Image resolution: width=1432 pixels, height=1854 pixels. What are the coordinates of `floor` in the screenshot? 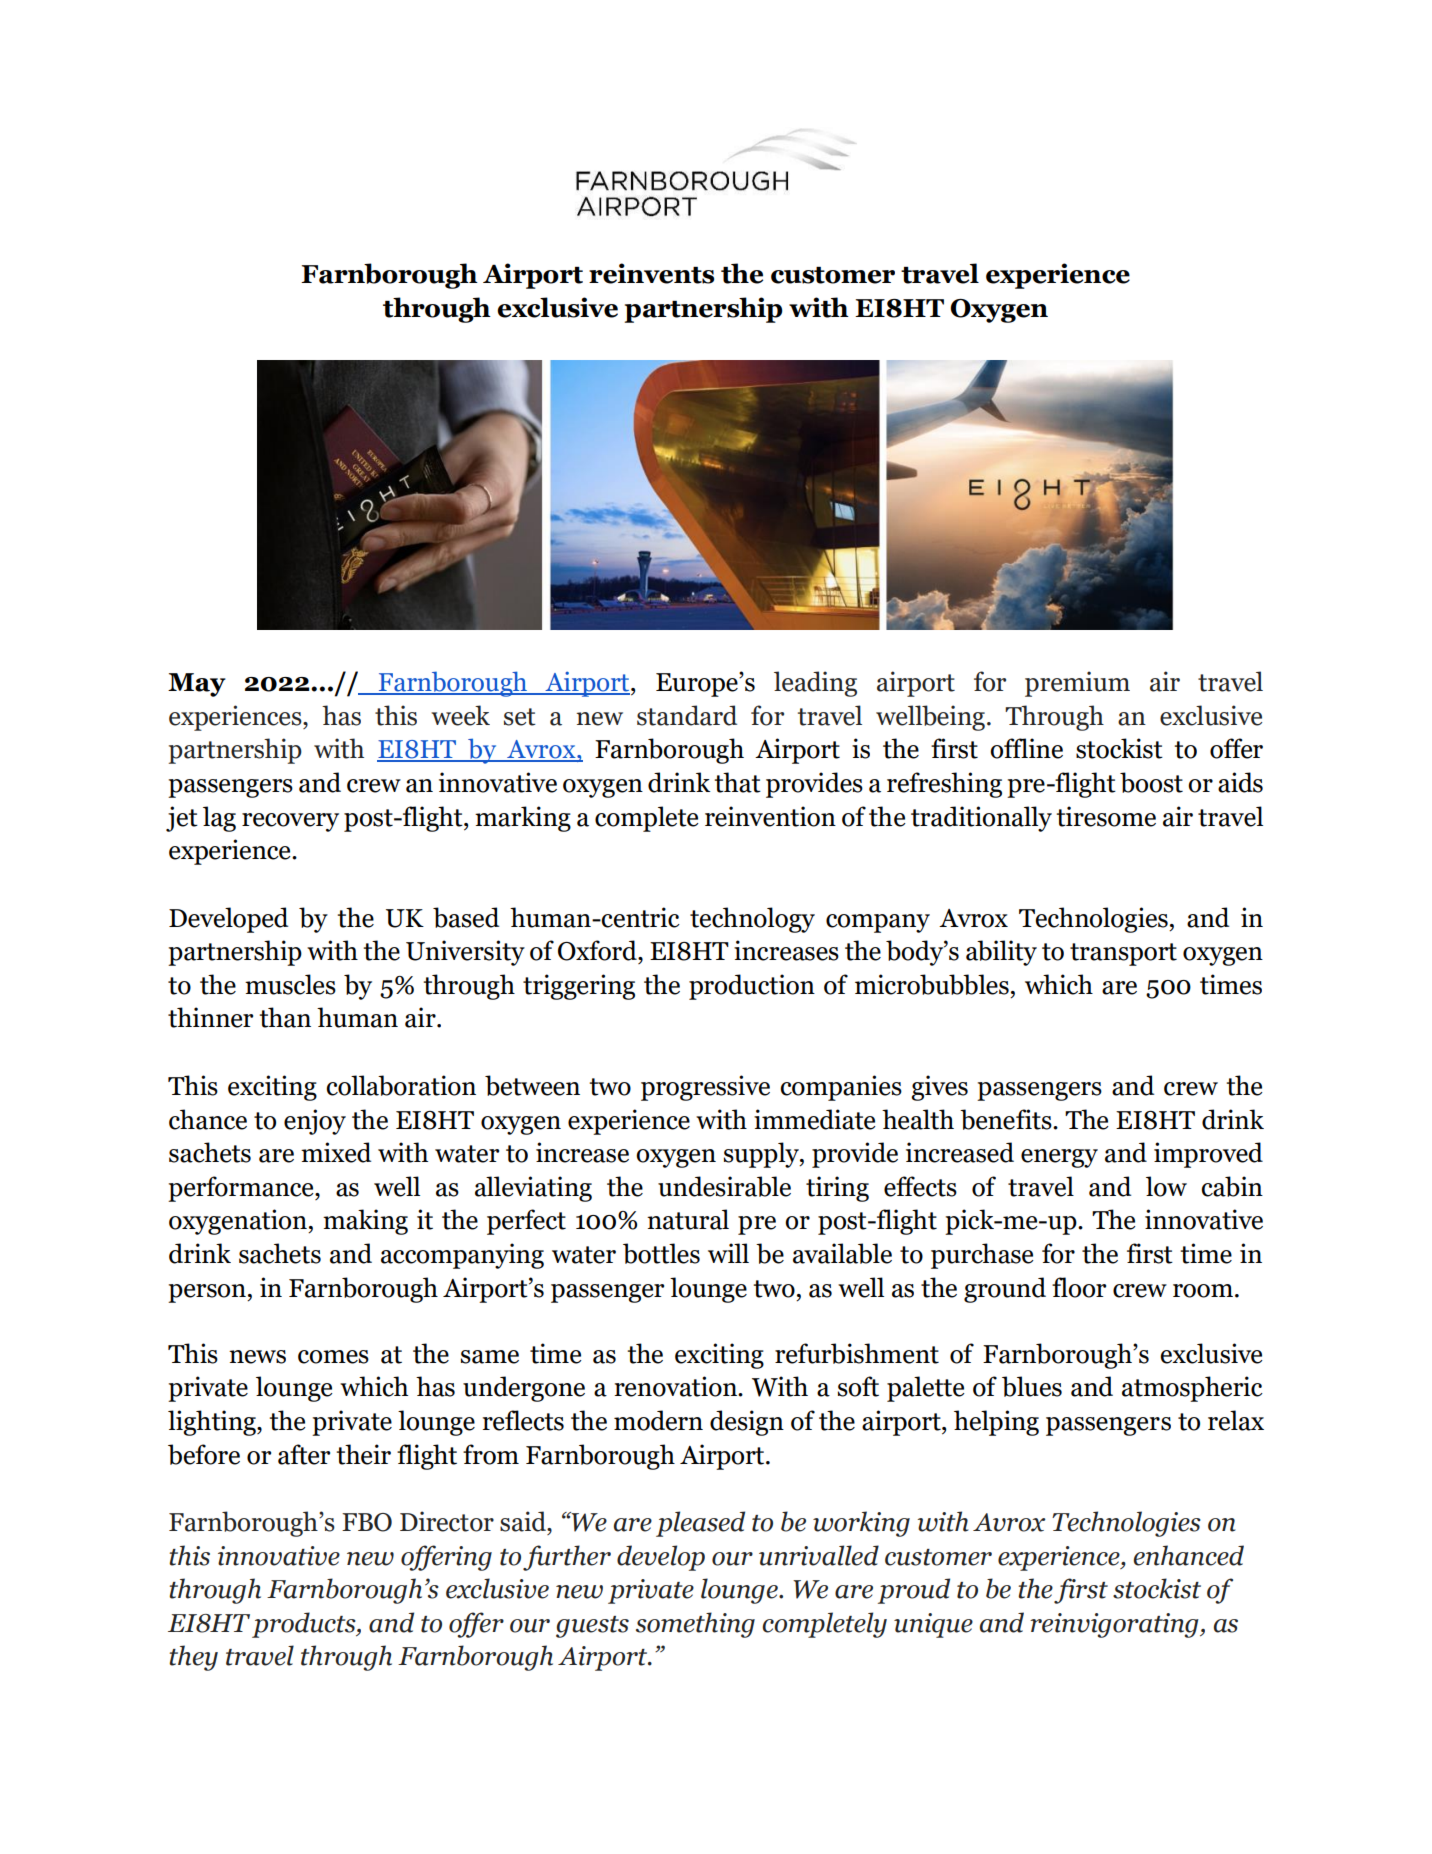 It's located at (1079, 1287).
